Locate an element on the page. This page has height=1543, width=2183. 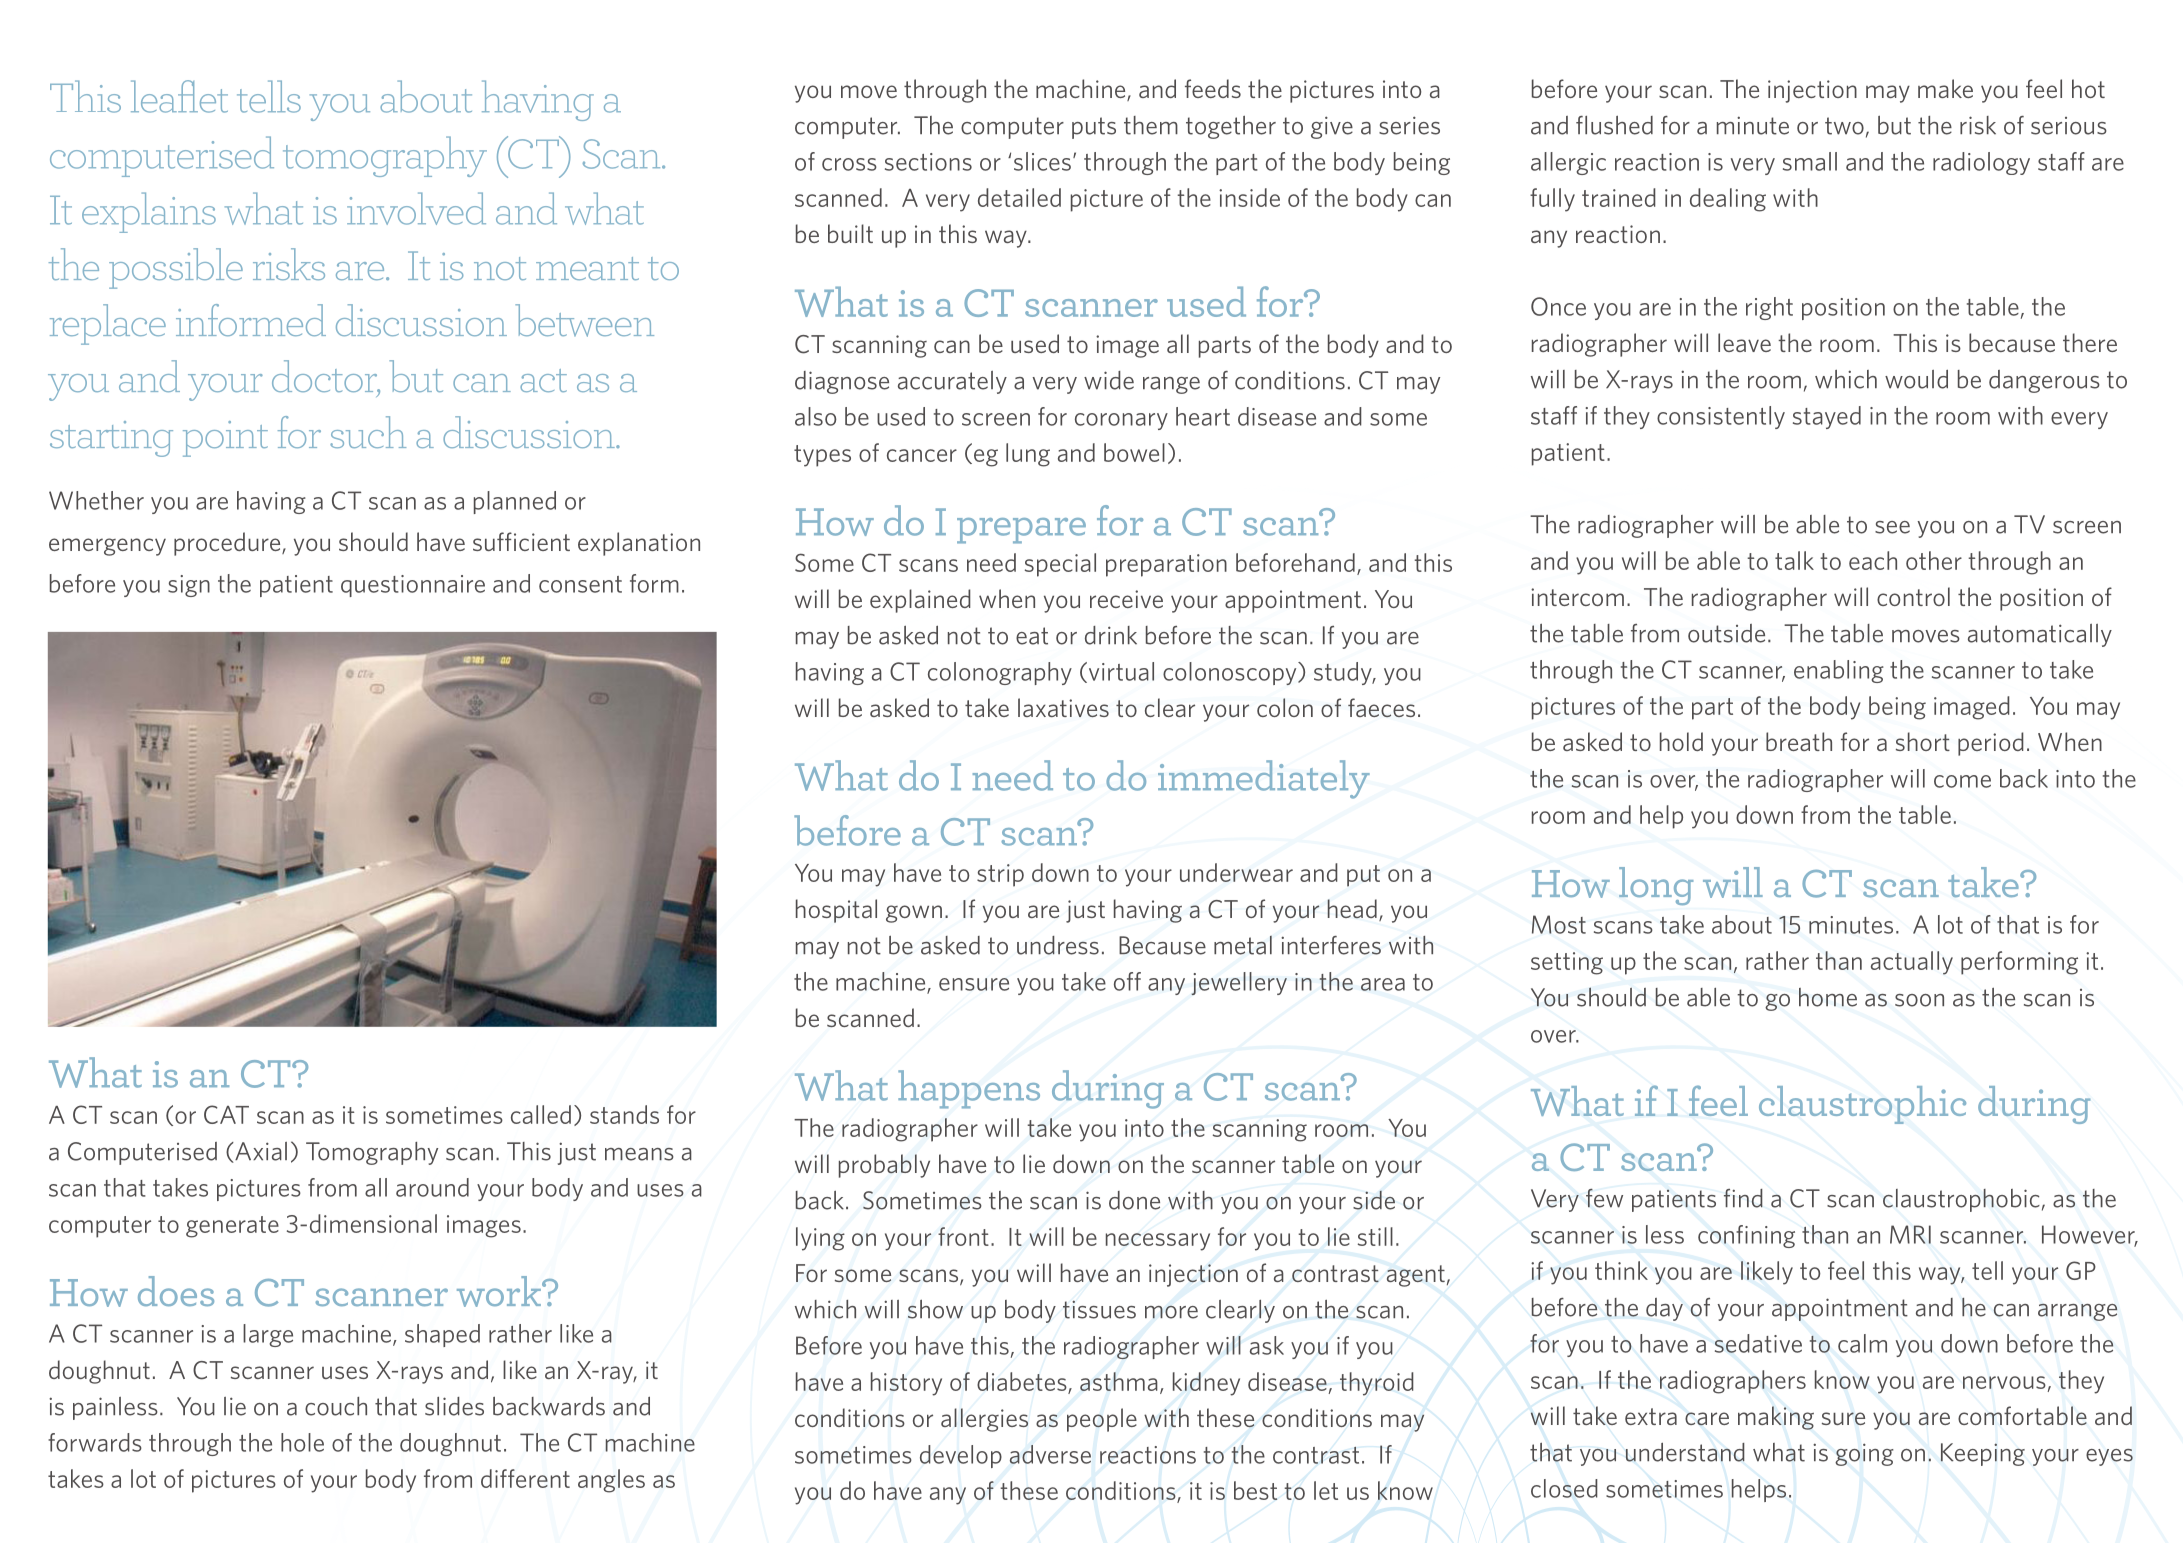
involved is located at coordinates (416, 208).
